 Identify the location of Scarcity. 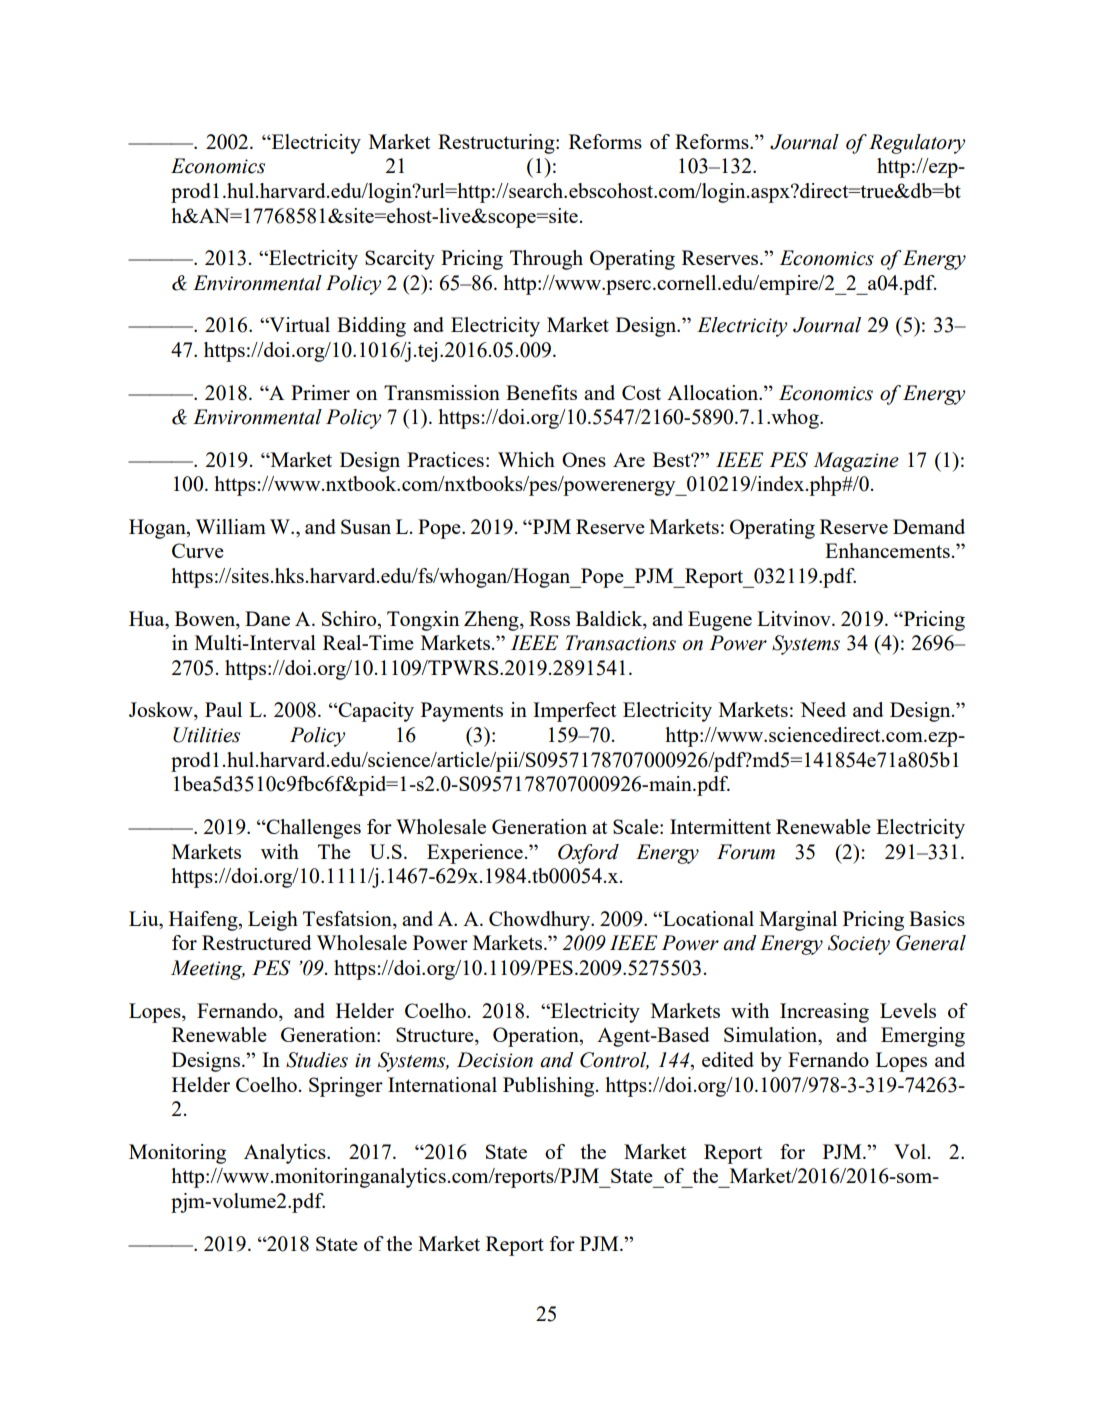
(400, 260).
